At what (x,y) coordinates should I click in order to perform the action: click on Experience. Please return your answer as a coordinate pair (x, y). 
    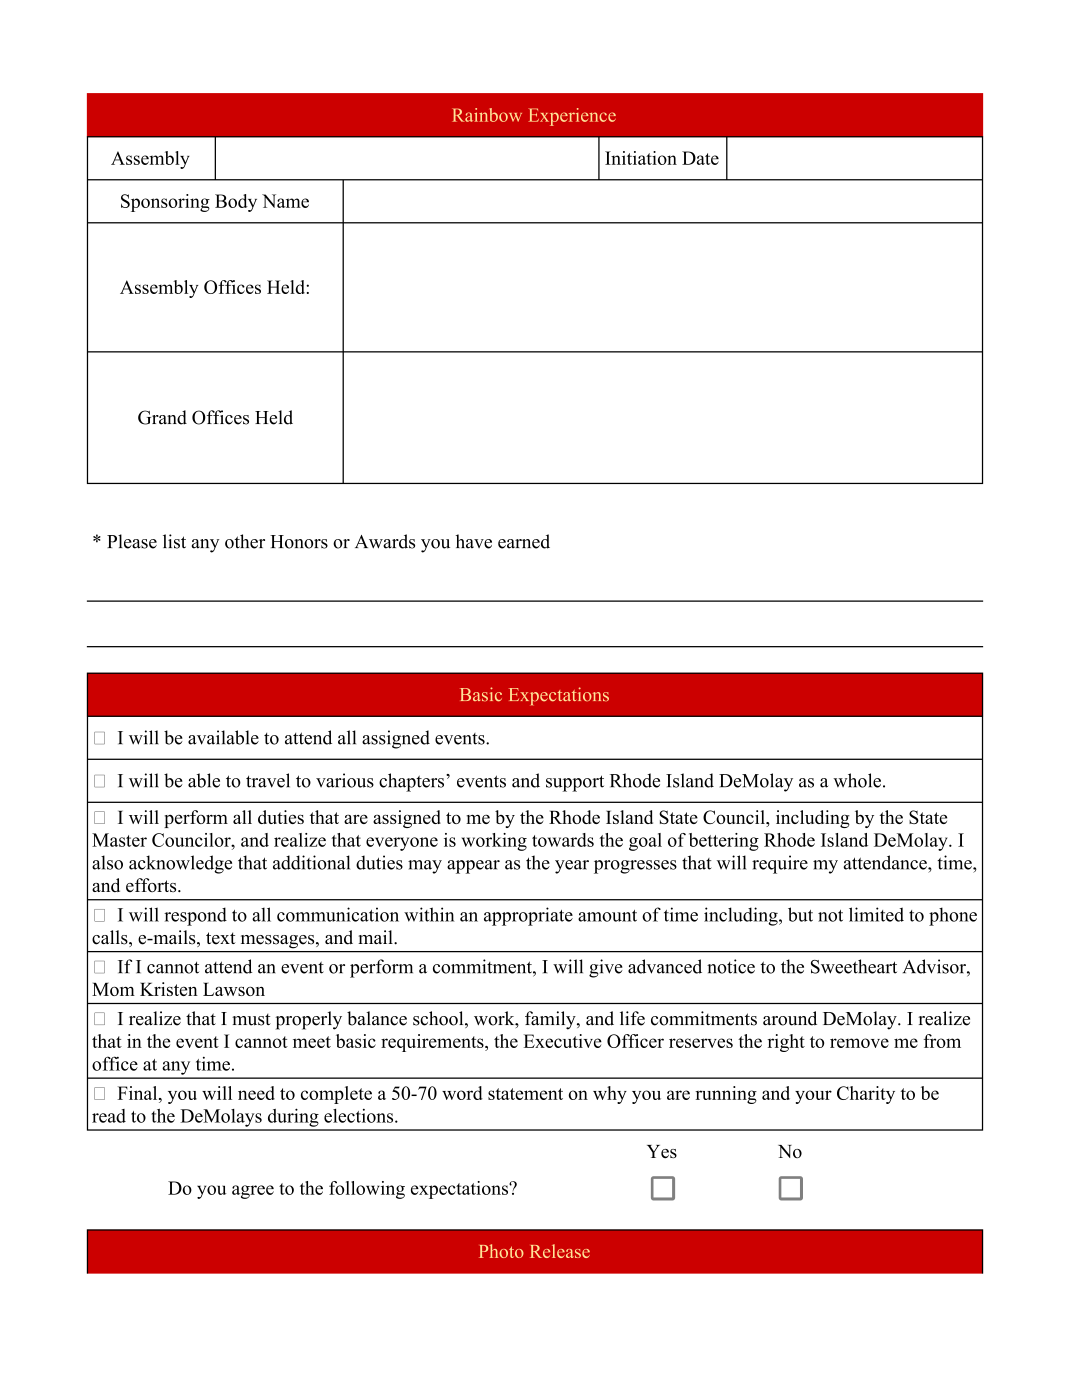
    Looking at the image, I should click on (572, 117).
